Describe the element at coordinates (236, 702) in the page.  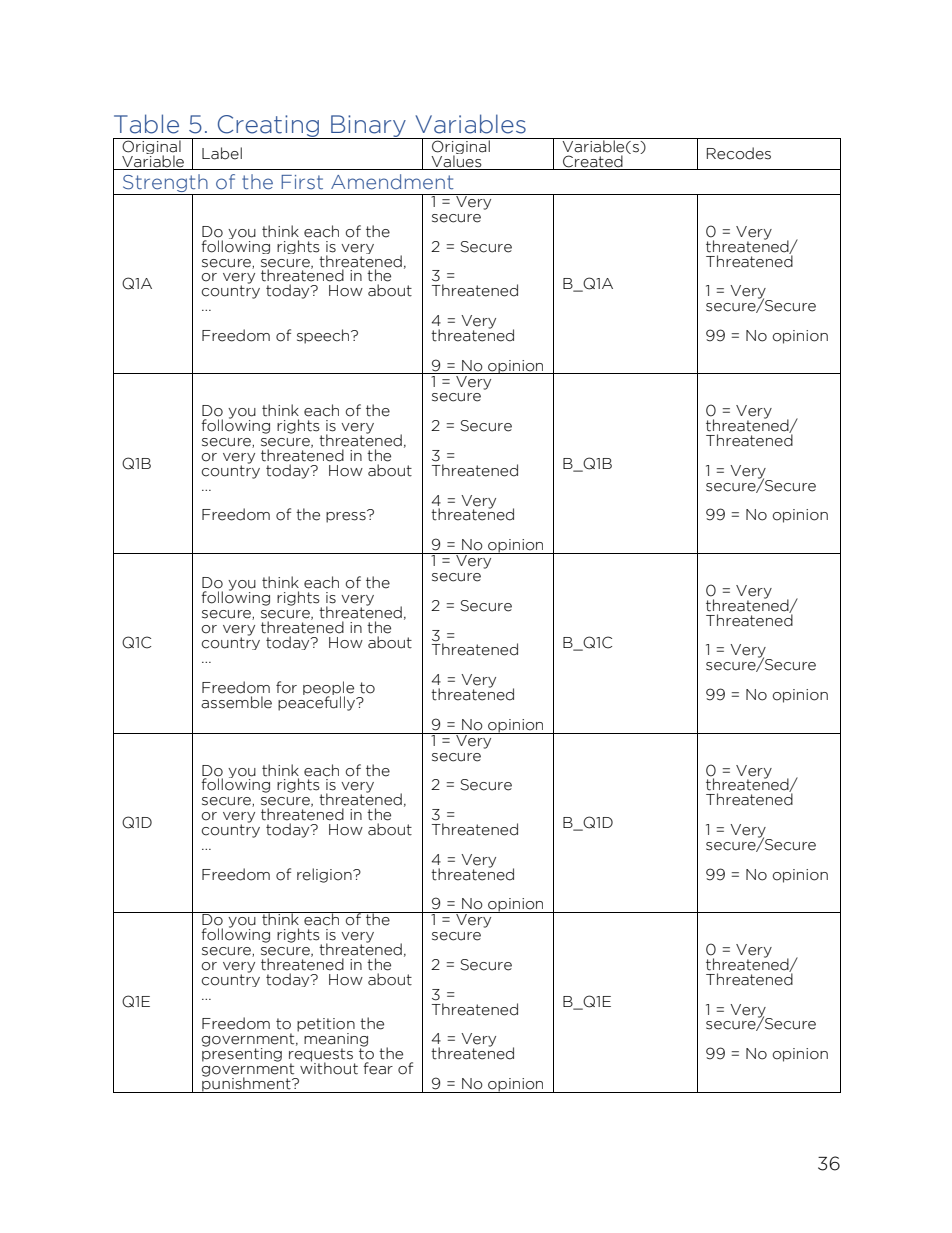
I see `assemble` at that location.
